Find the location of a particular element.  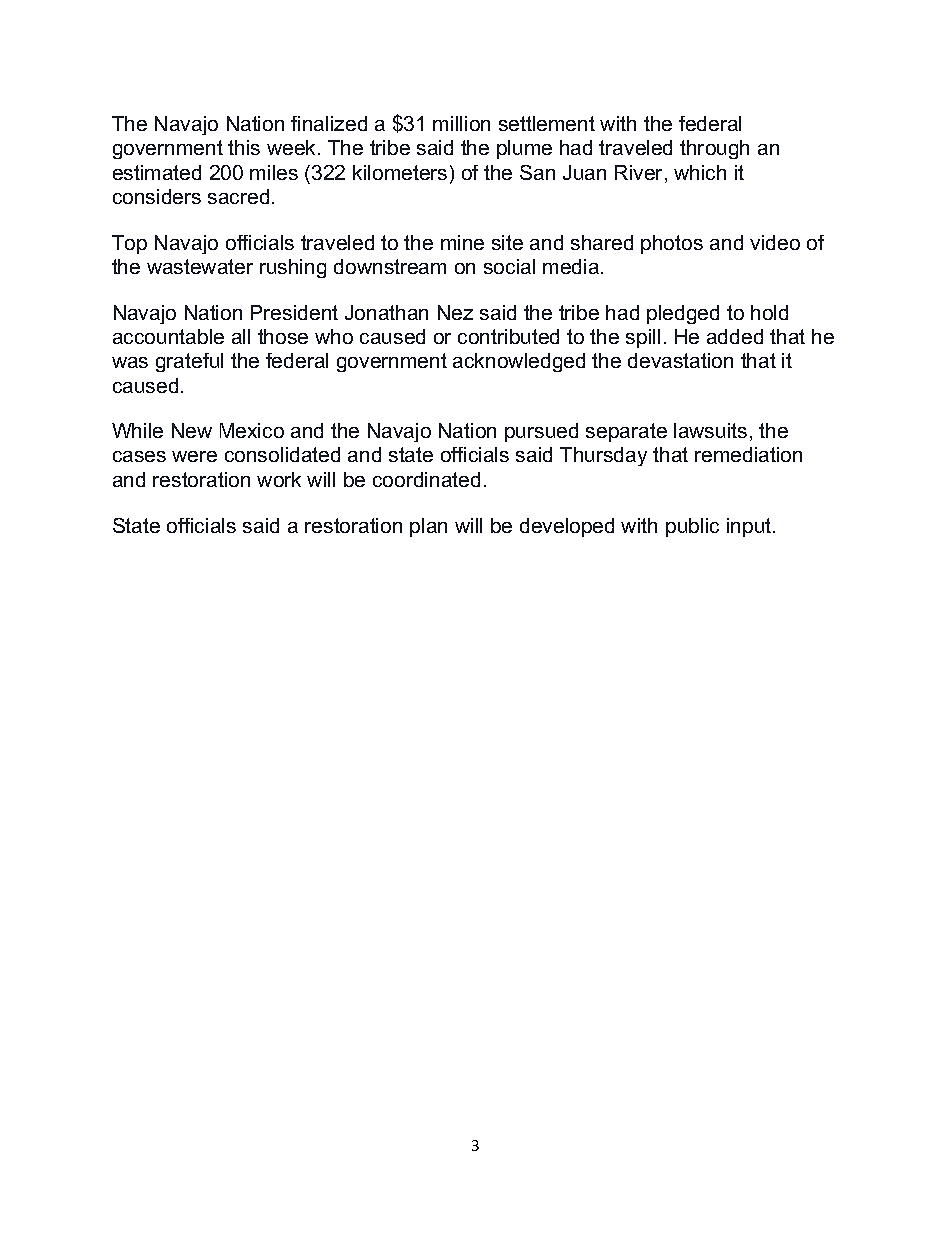

work is located at coordinates (279, 479).
